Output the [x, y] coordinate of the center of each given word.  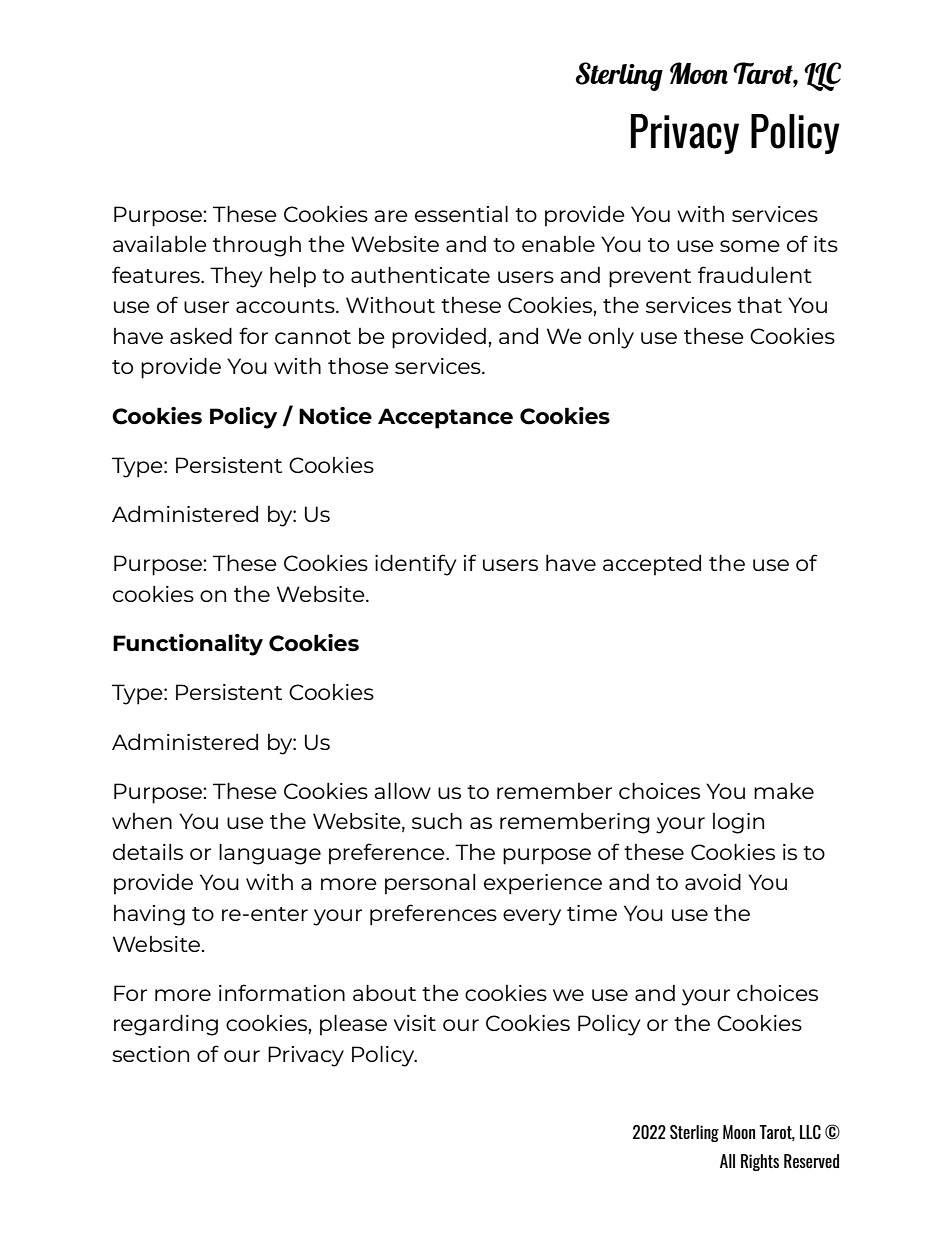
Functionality [188, 645]
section [150, 1054]
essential [461, 214]
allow [402, 791]
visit [415, 1023]
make [784, 791]
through [257, 246]
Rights [760, 1162]
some [750, 246]
